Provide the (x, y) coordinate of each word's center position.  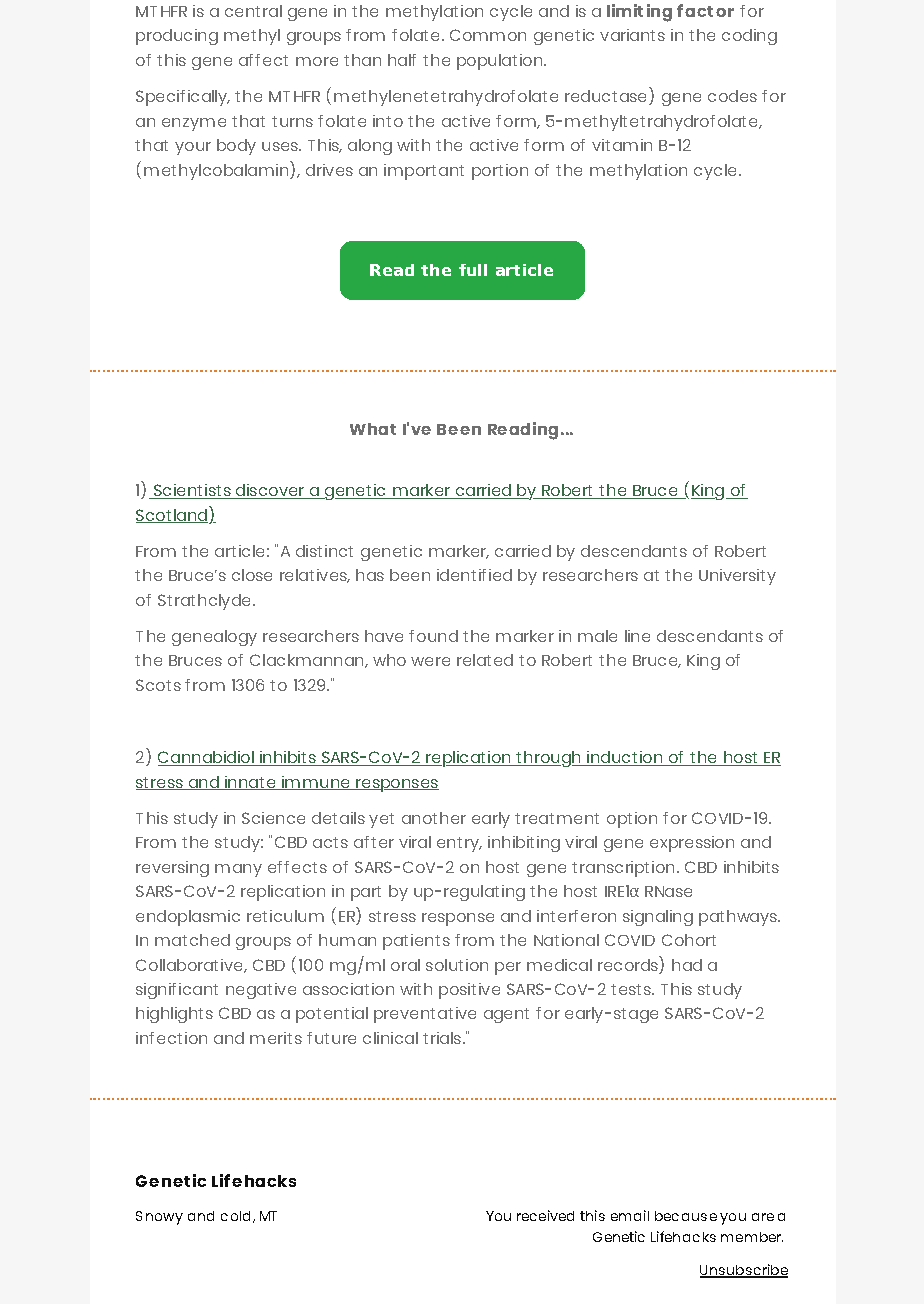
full (473, 270)
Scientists (192, 491)
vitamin (622, 145)
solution (457, 965)
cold (237, 1217)
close (252, 575)
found (433, 636)
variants (632, 35)
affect (263, 60)
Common (488, 35)
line (637, 636)
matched (192, 940)
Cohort (689, 940)
